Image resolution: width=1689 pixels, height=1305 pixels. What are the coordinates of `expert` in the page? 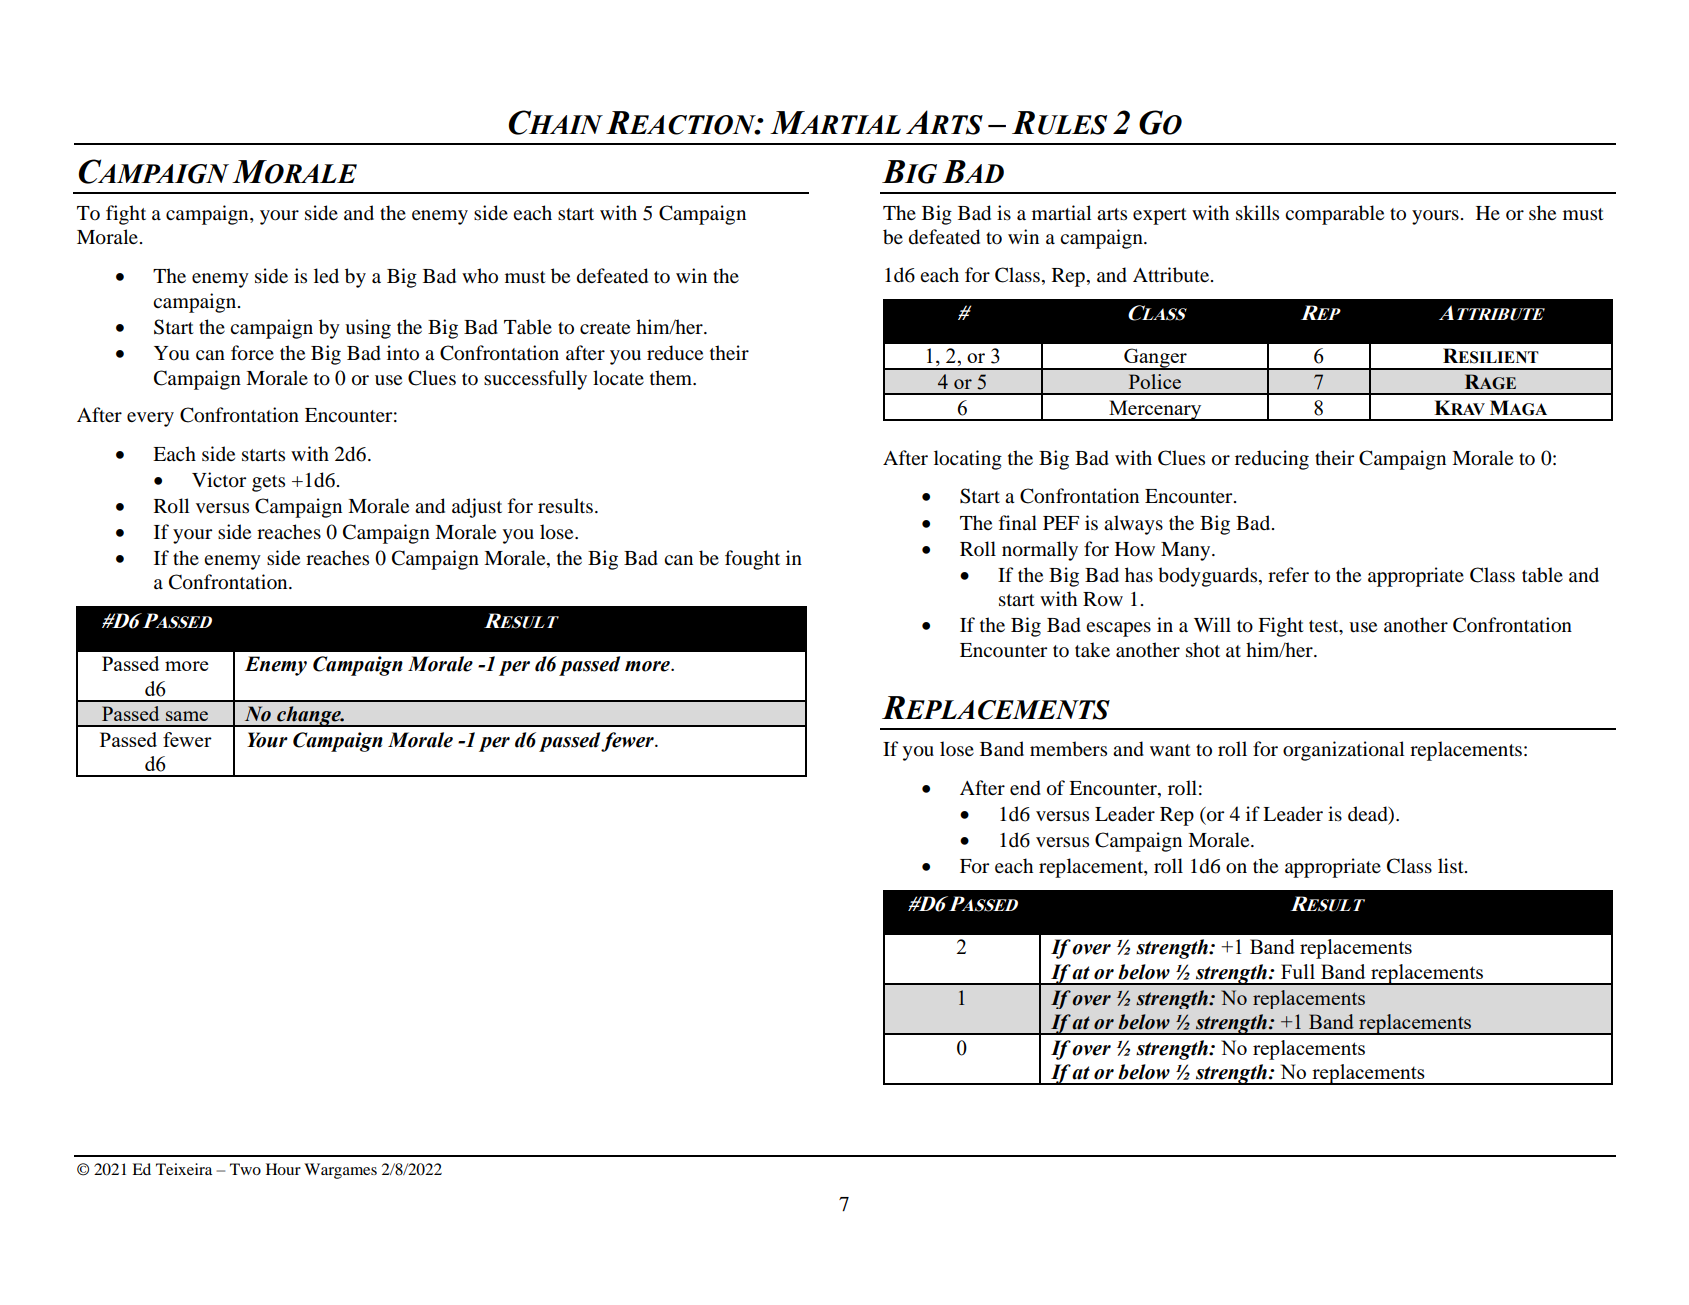 It's located at (1160, 216).
